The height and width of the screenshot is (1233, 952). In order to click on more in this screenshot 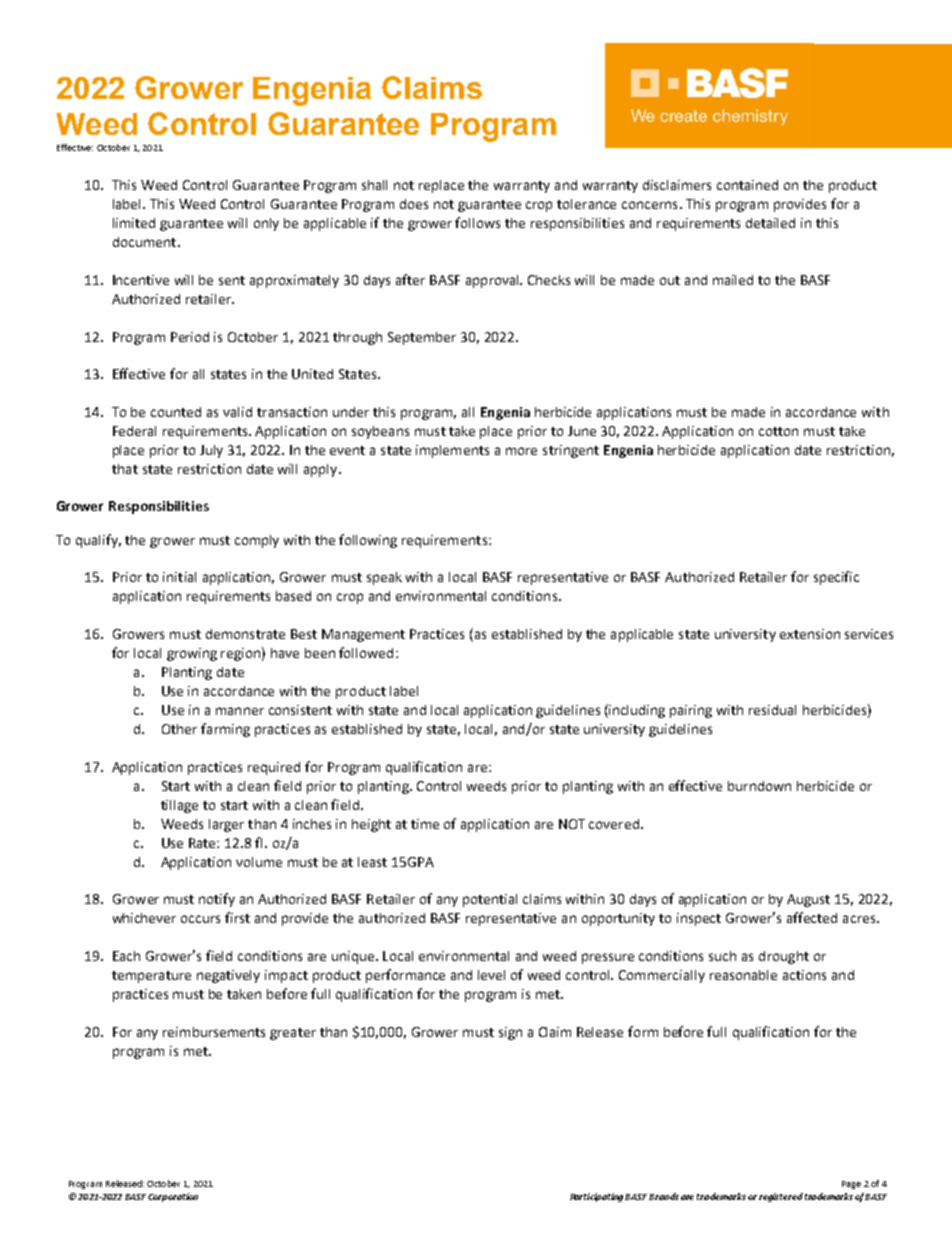, I will do `click(521, 451)`.
